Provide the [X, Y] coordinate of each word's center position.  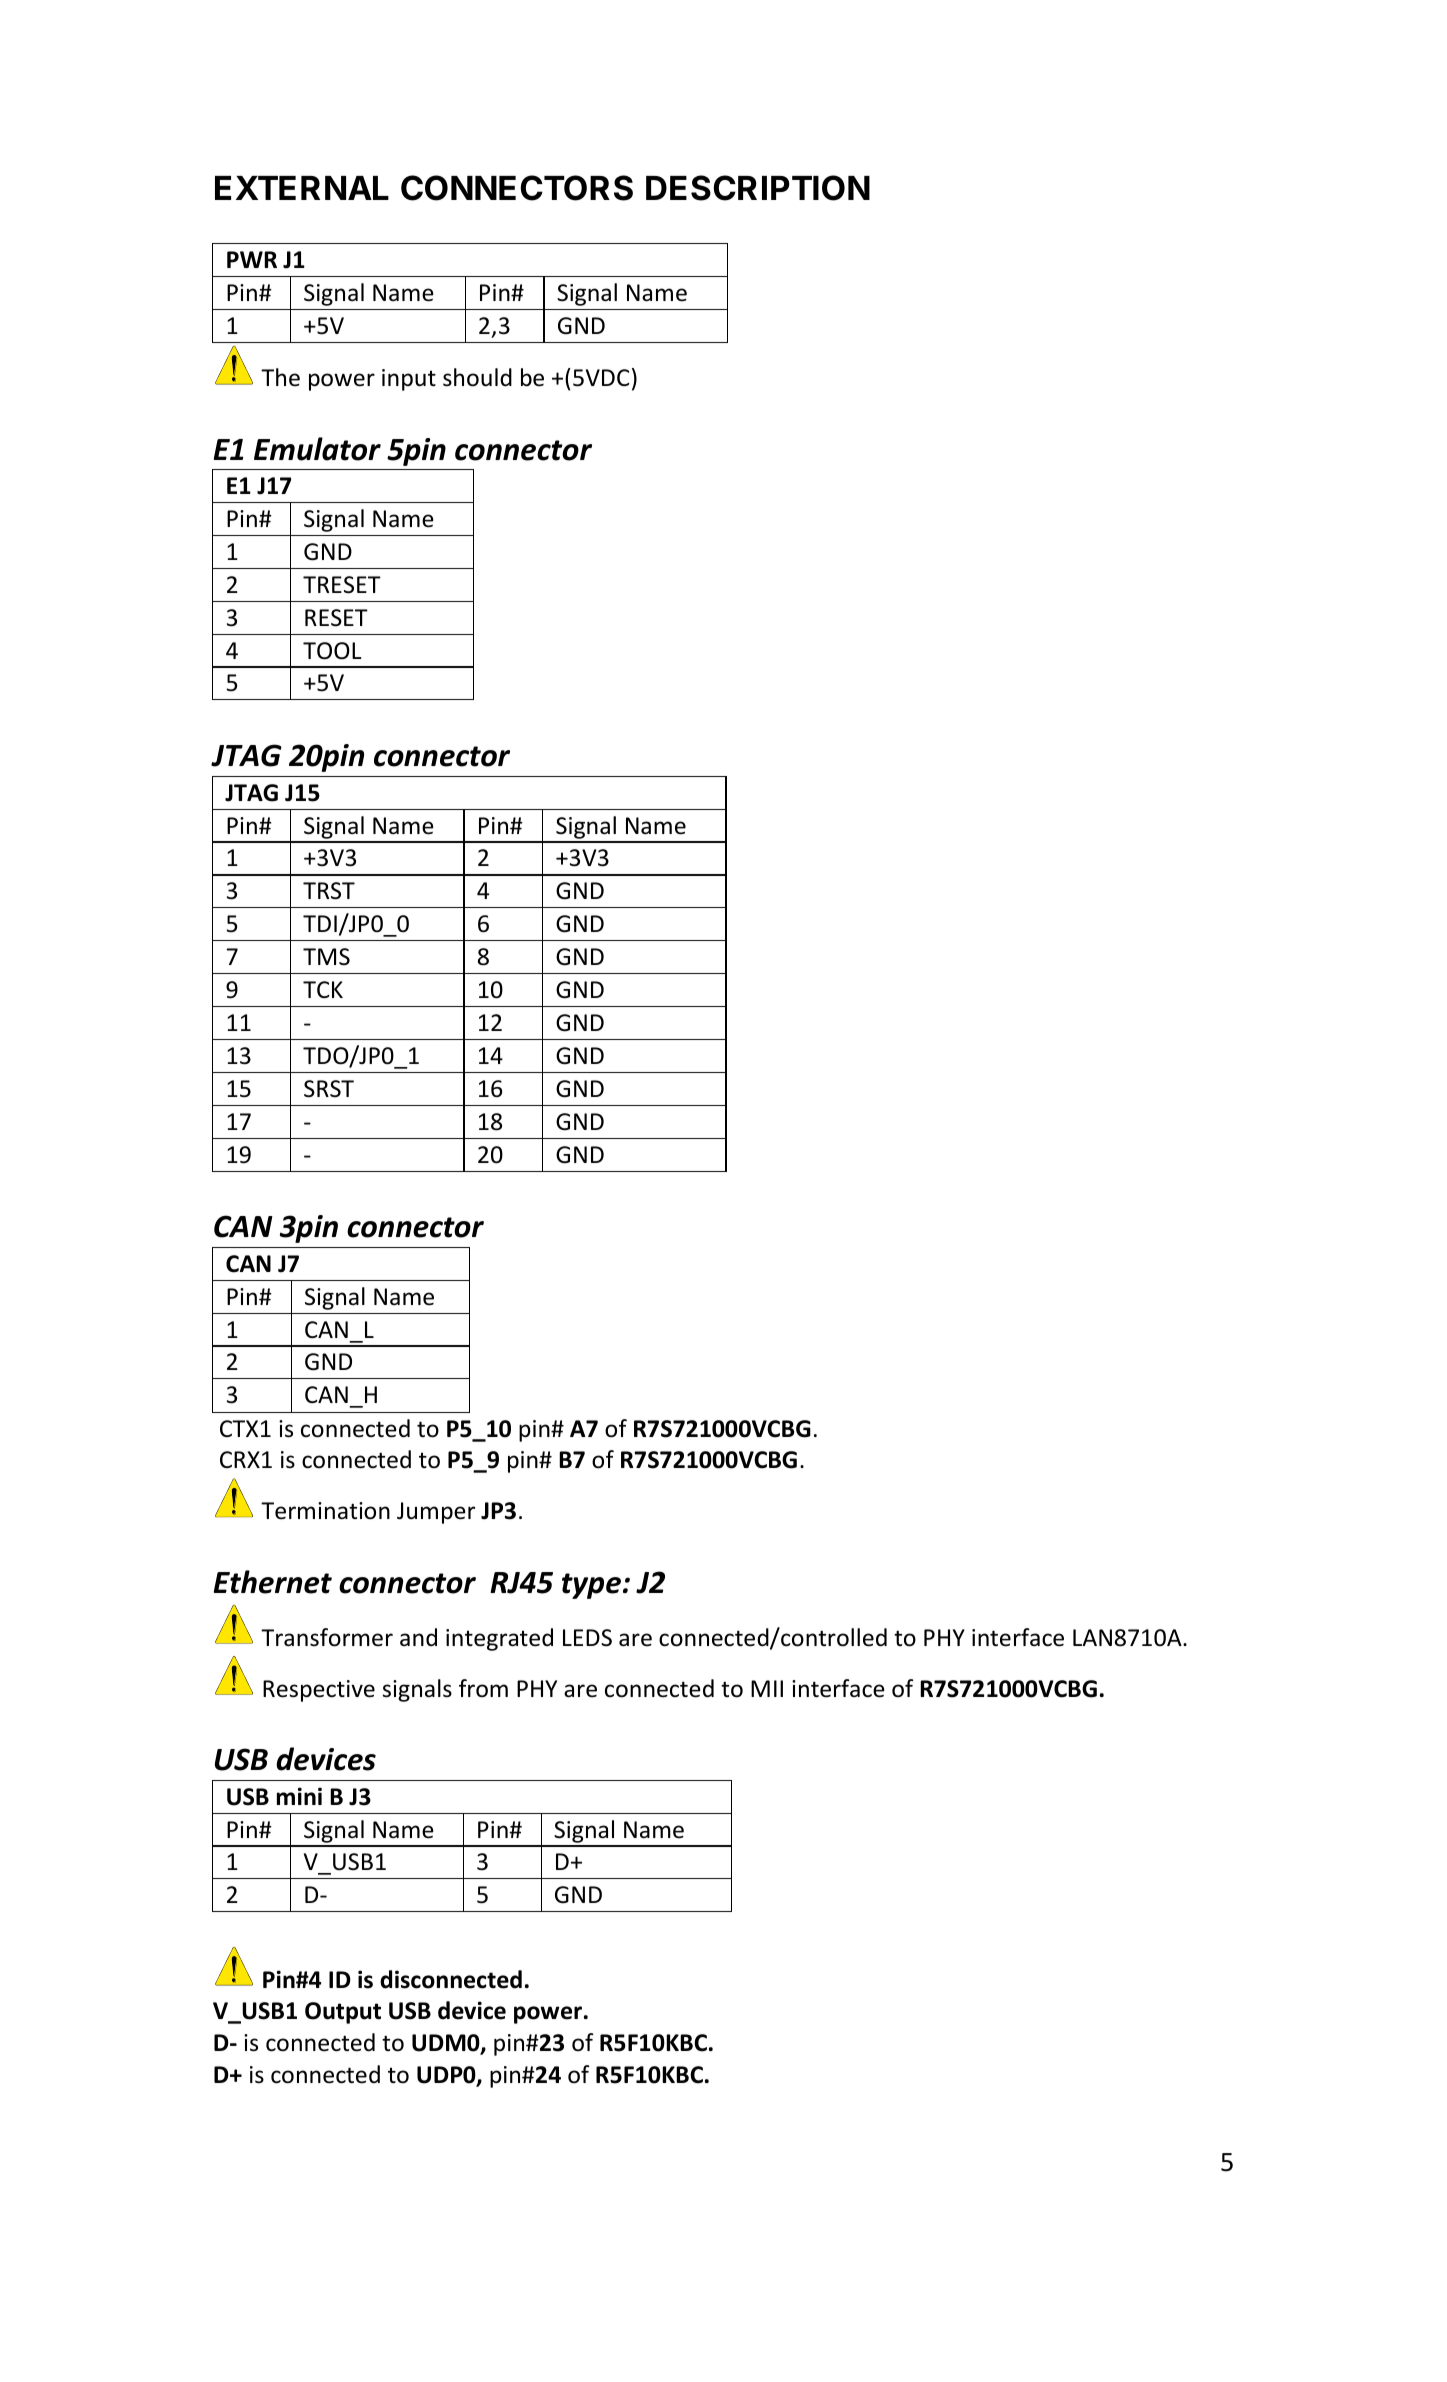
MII [767, 1688]
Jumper [436, 1513]
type [591, 1586]
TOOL [332, 651]
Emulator [317, 449]
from [483, 1688]
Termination [325, 1511]
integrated [499, 1639]
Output [343, 2013]
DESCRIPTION [758, 188]
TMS [326, 957]
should [477, 377]
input [409, 380]
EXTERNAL [302, 188]
